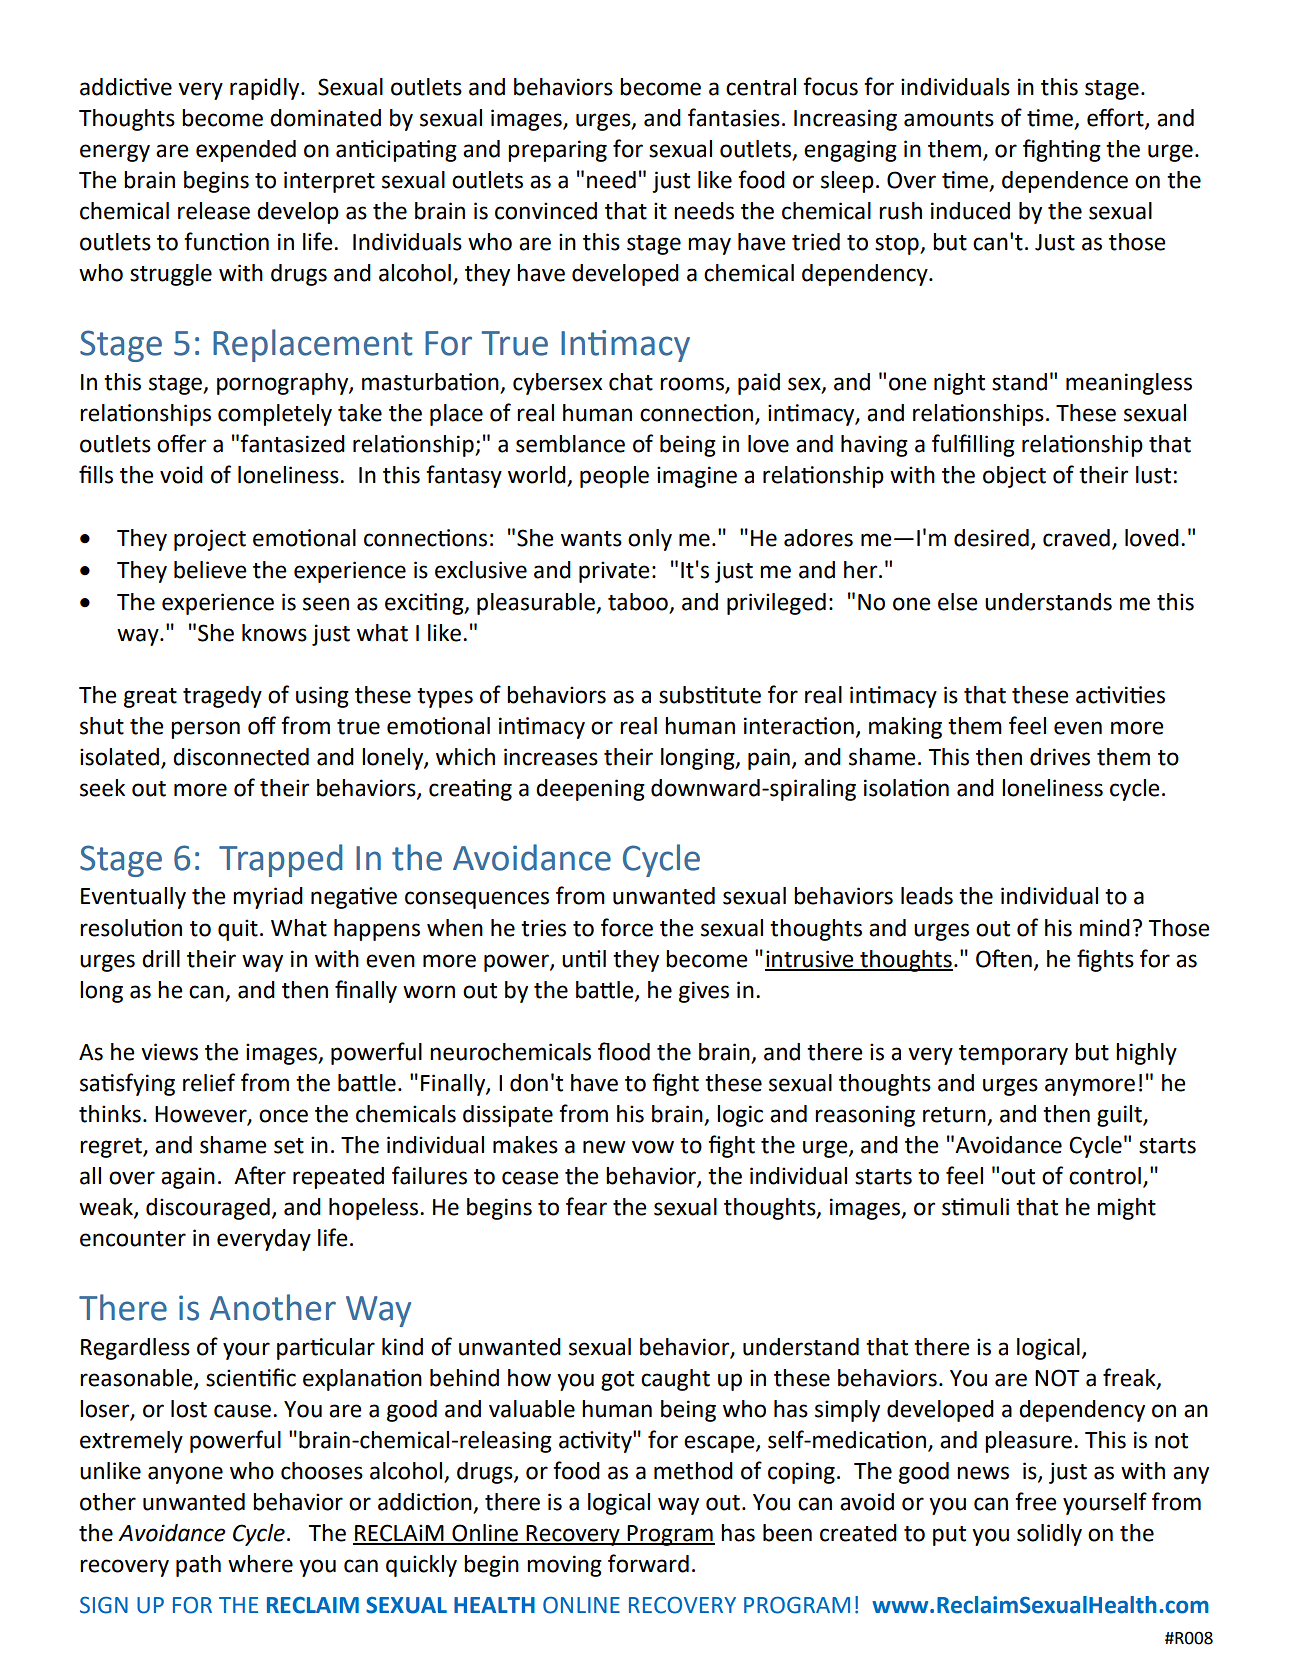 This screenshot has height=1678, width=1296. What do you see at coordinates (557, 151) in the screenshot?
I see `preparing` at bounding box center [557, 151].
